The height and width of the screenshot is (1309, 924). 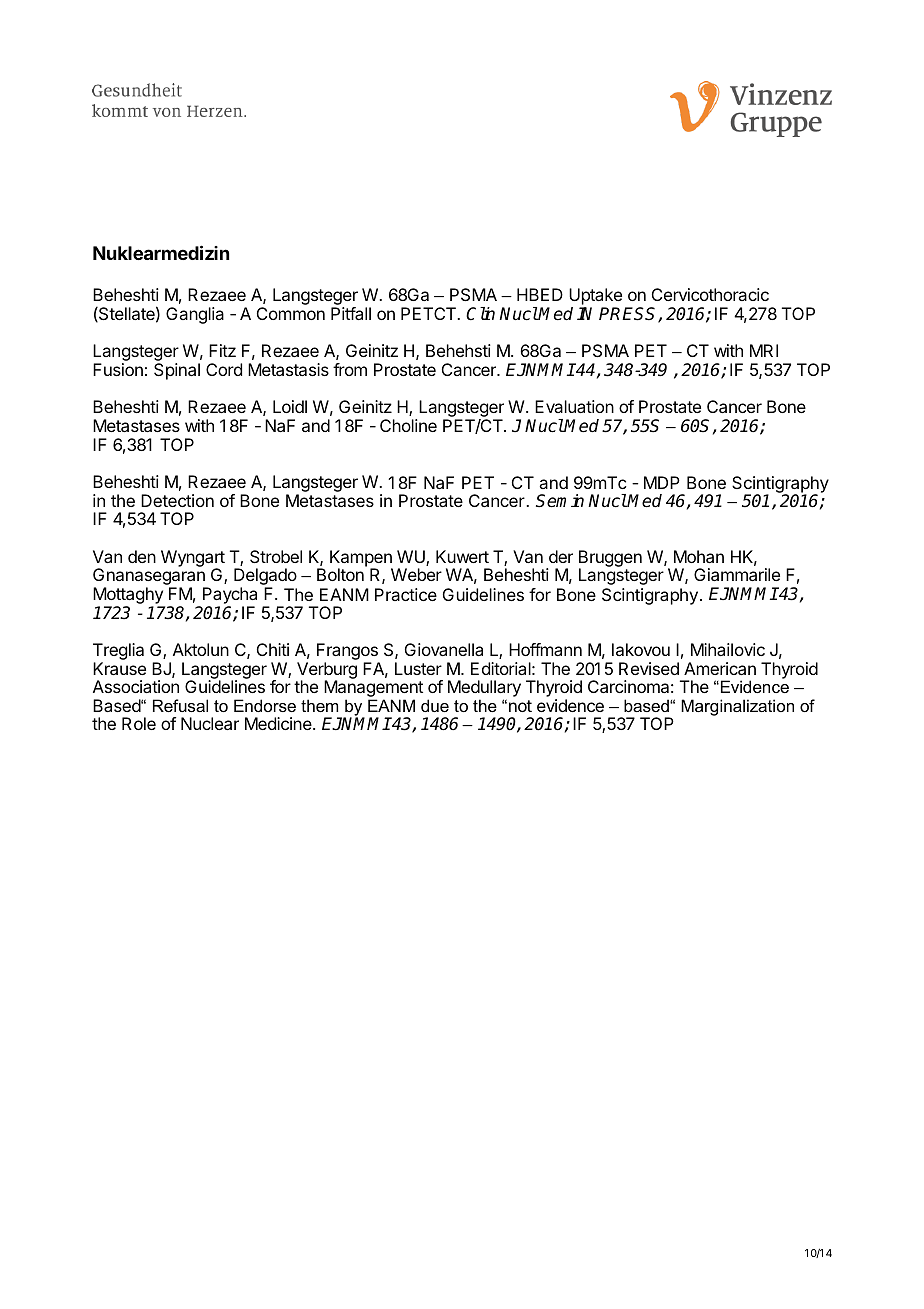 I want to click on Uptake, so click(x=595, y=298).
